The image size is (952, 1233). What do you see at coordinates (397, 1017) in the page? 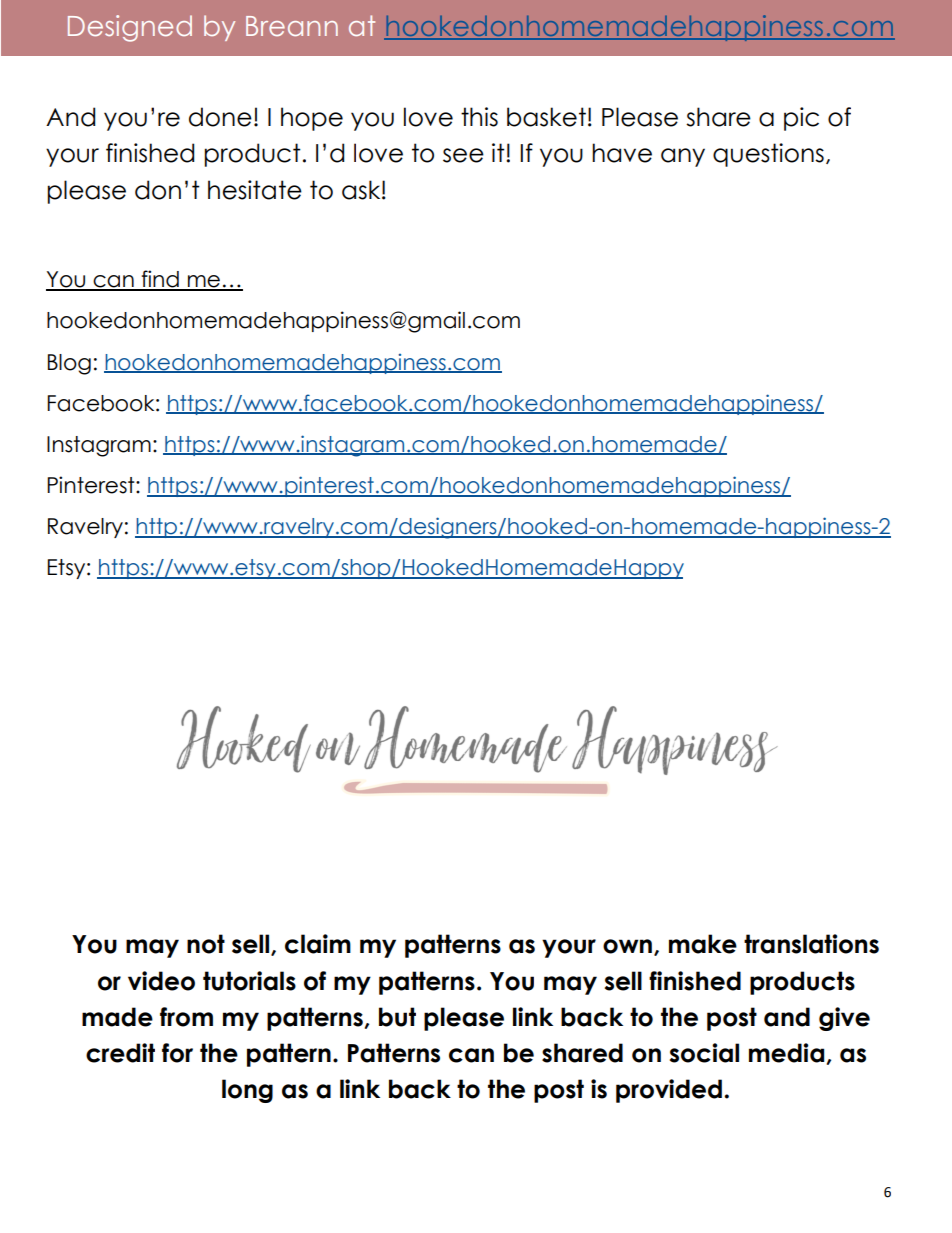
I see `but` at bounding box center [397, 1017].
